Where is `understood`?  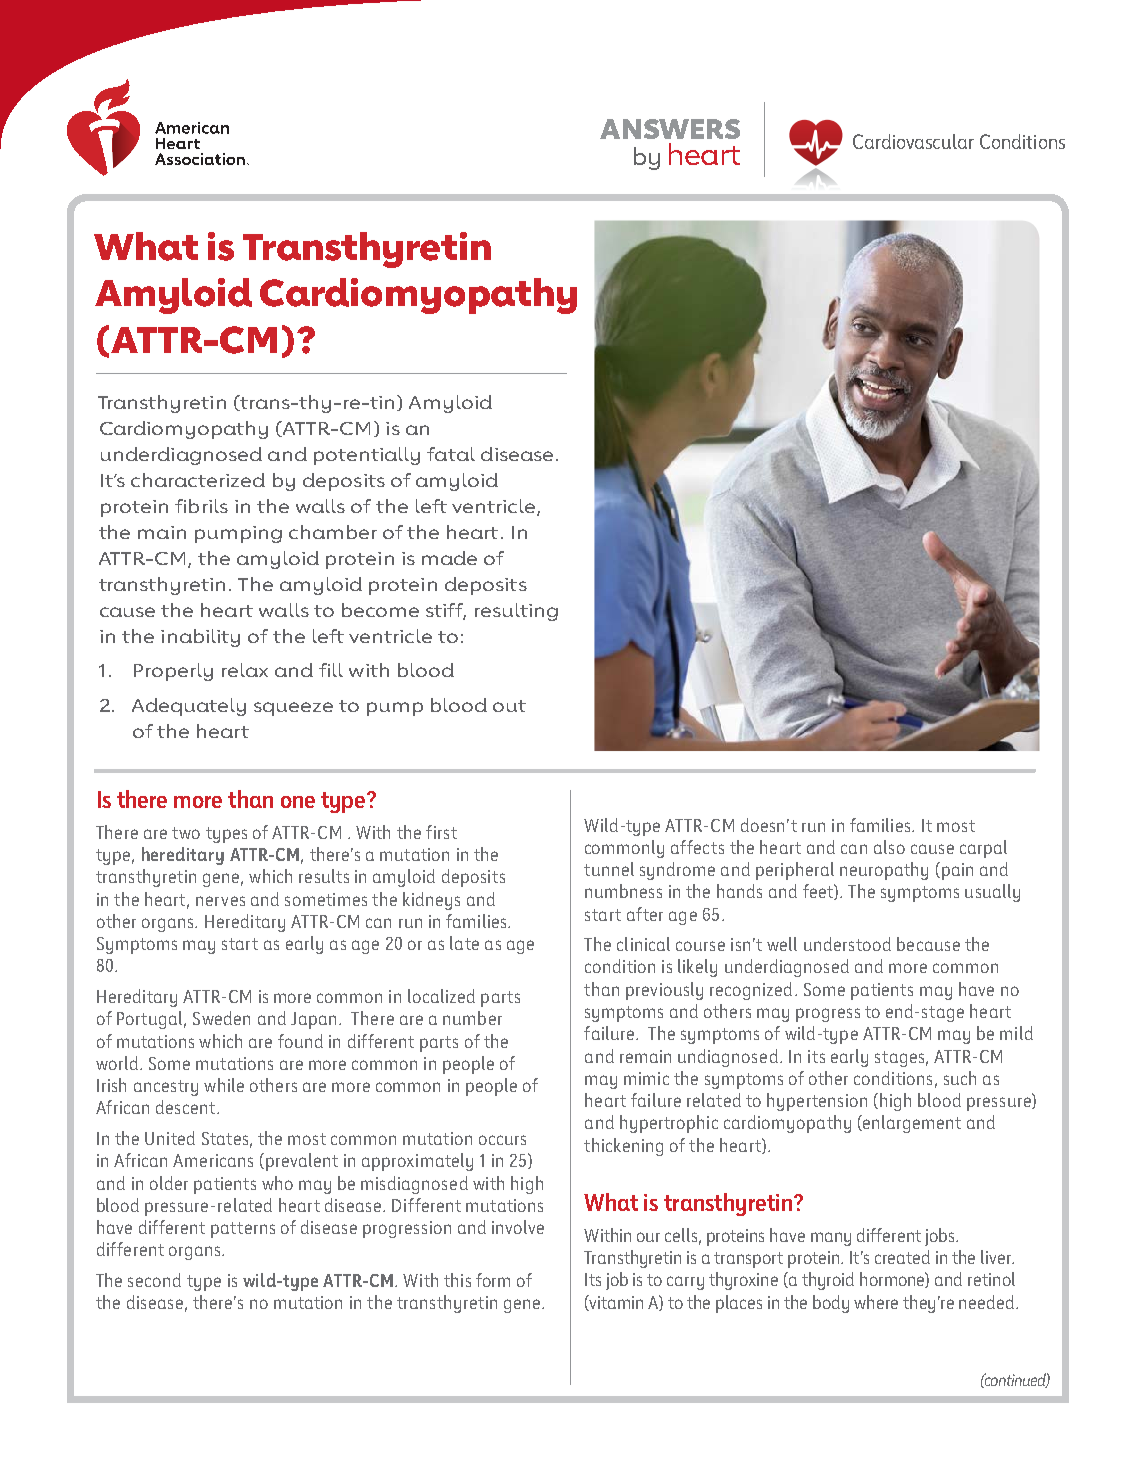 understood is located at coordinates (847, 944).
